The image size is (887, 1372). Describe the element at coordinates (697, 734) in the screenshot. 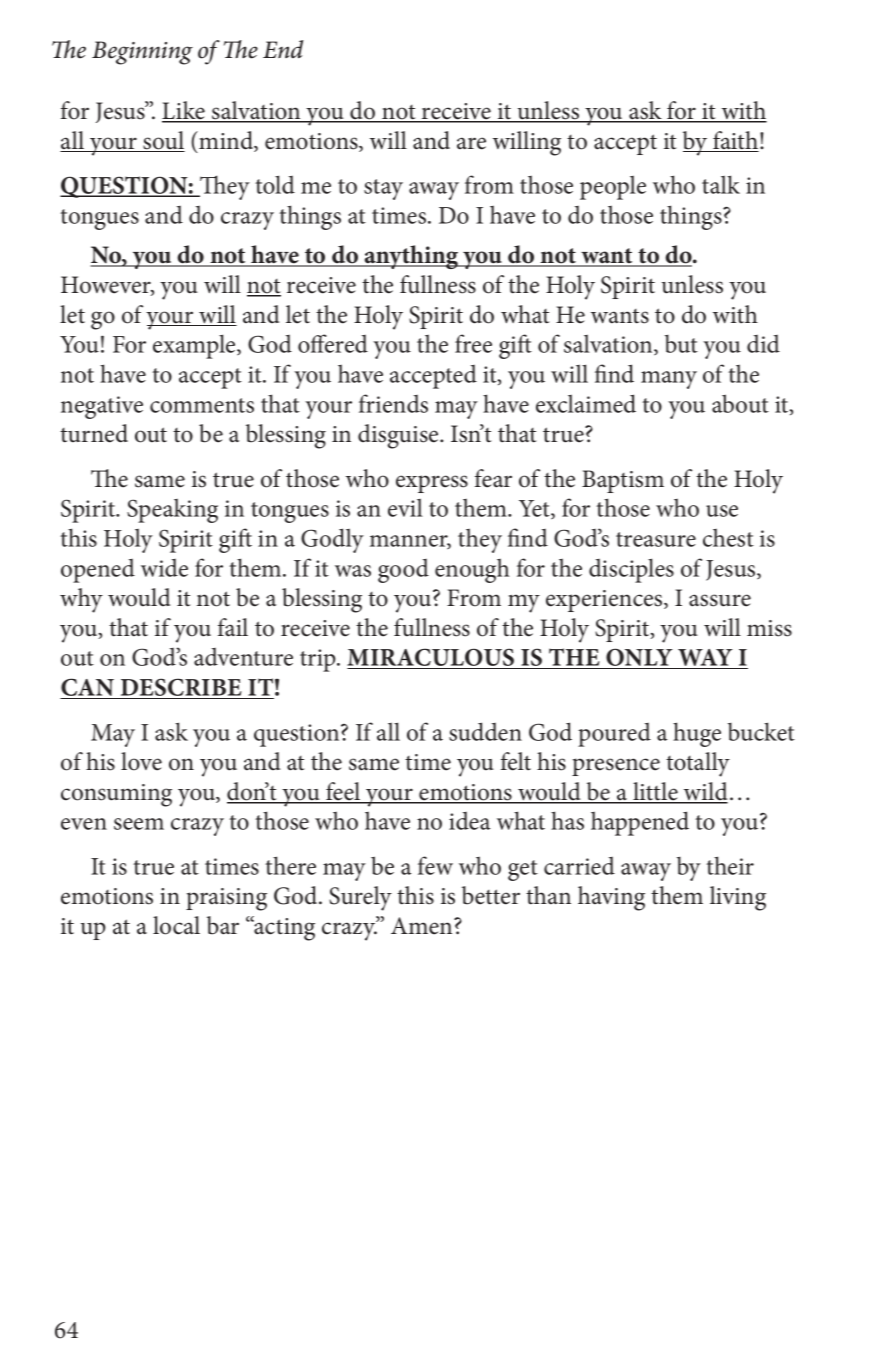

I see `huge` at that location.
